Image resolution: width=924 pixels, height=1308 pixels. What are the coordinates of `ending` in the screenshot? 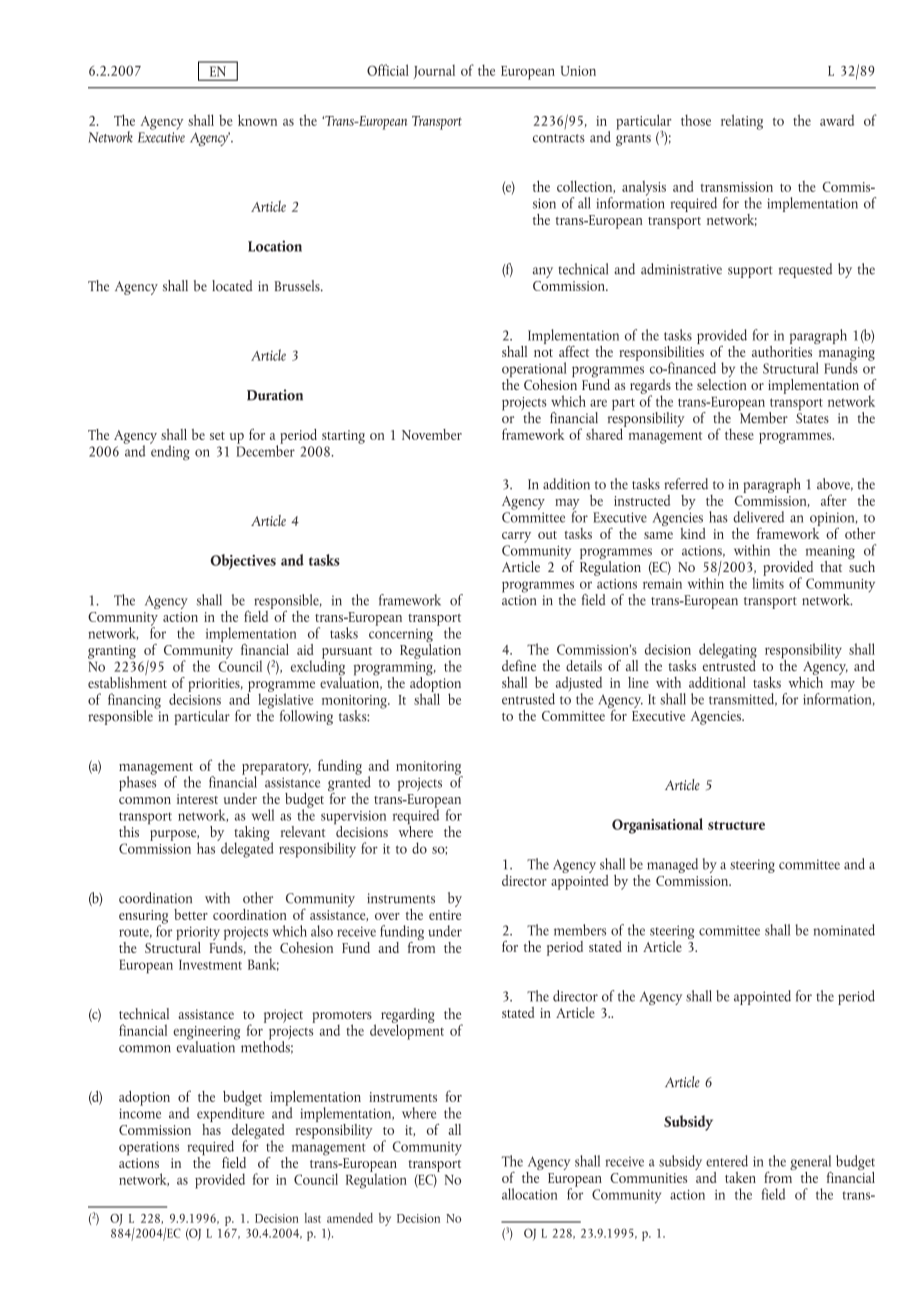 It's located at (170, 452).
